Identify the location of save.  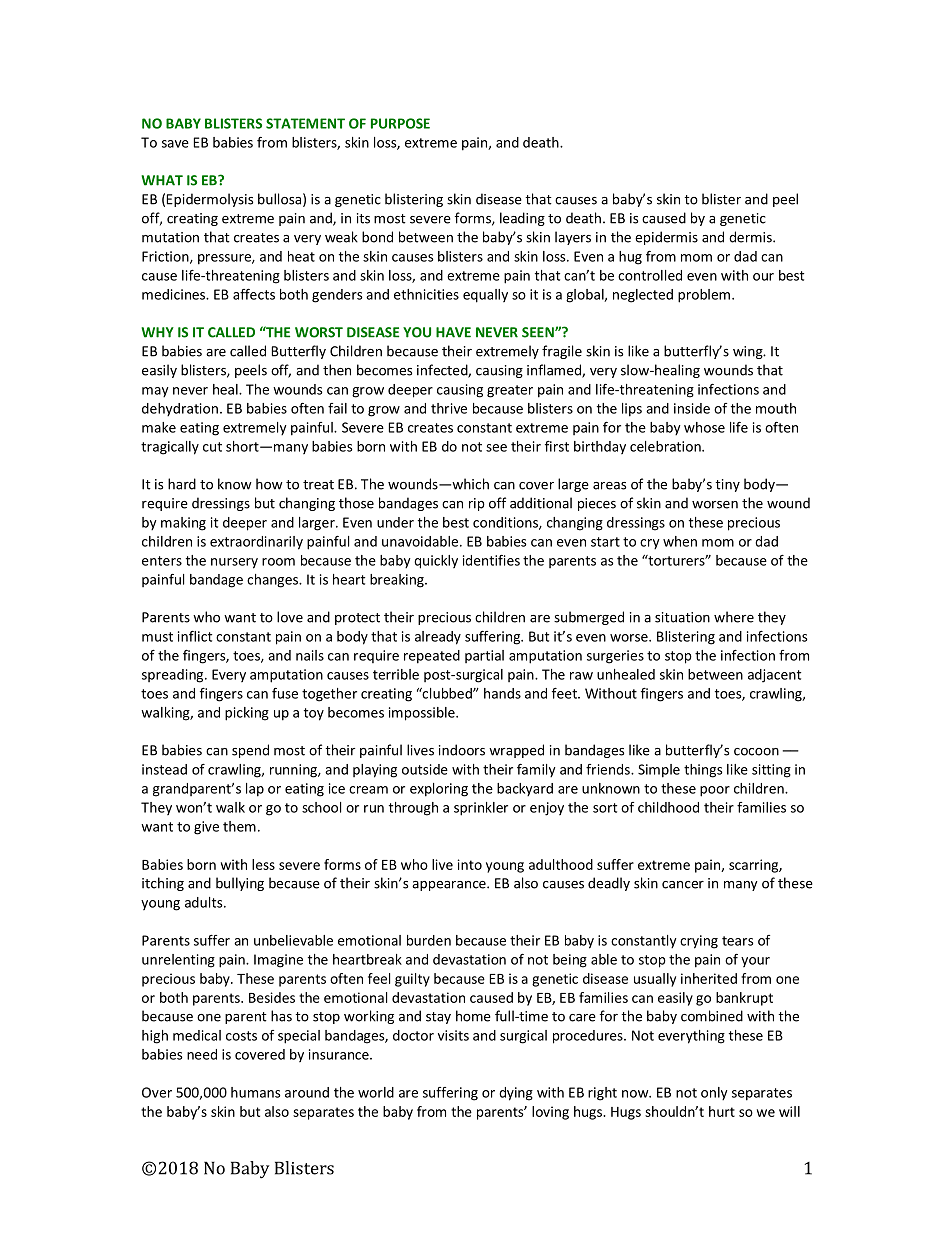
(175, 144).
